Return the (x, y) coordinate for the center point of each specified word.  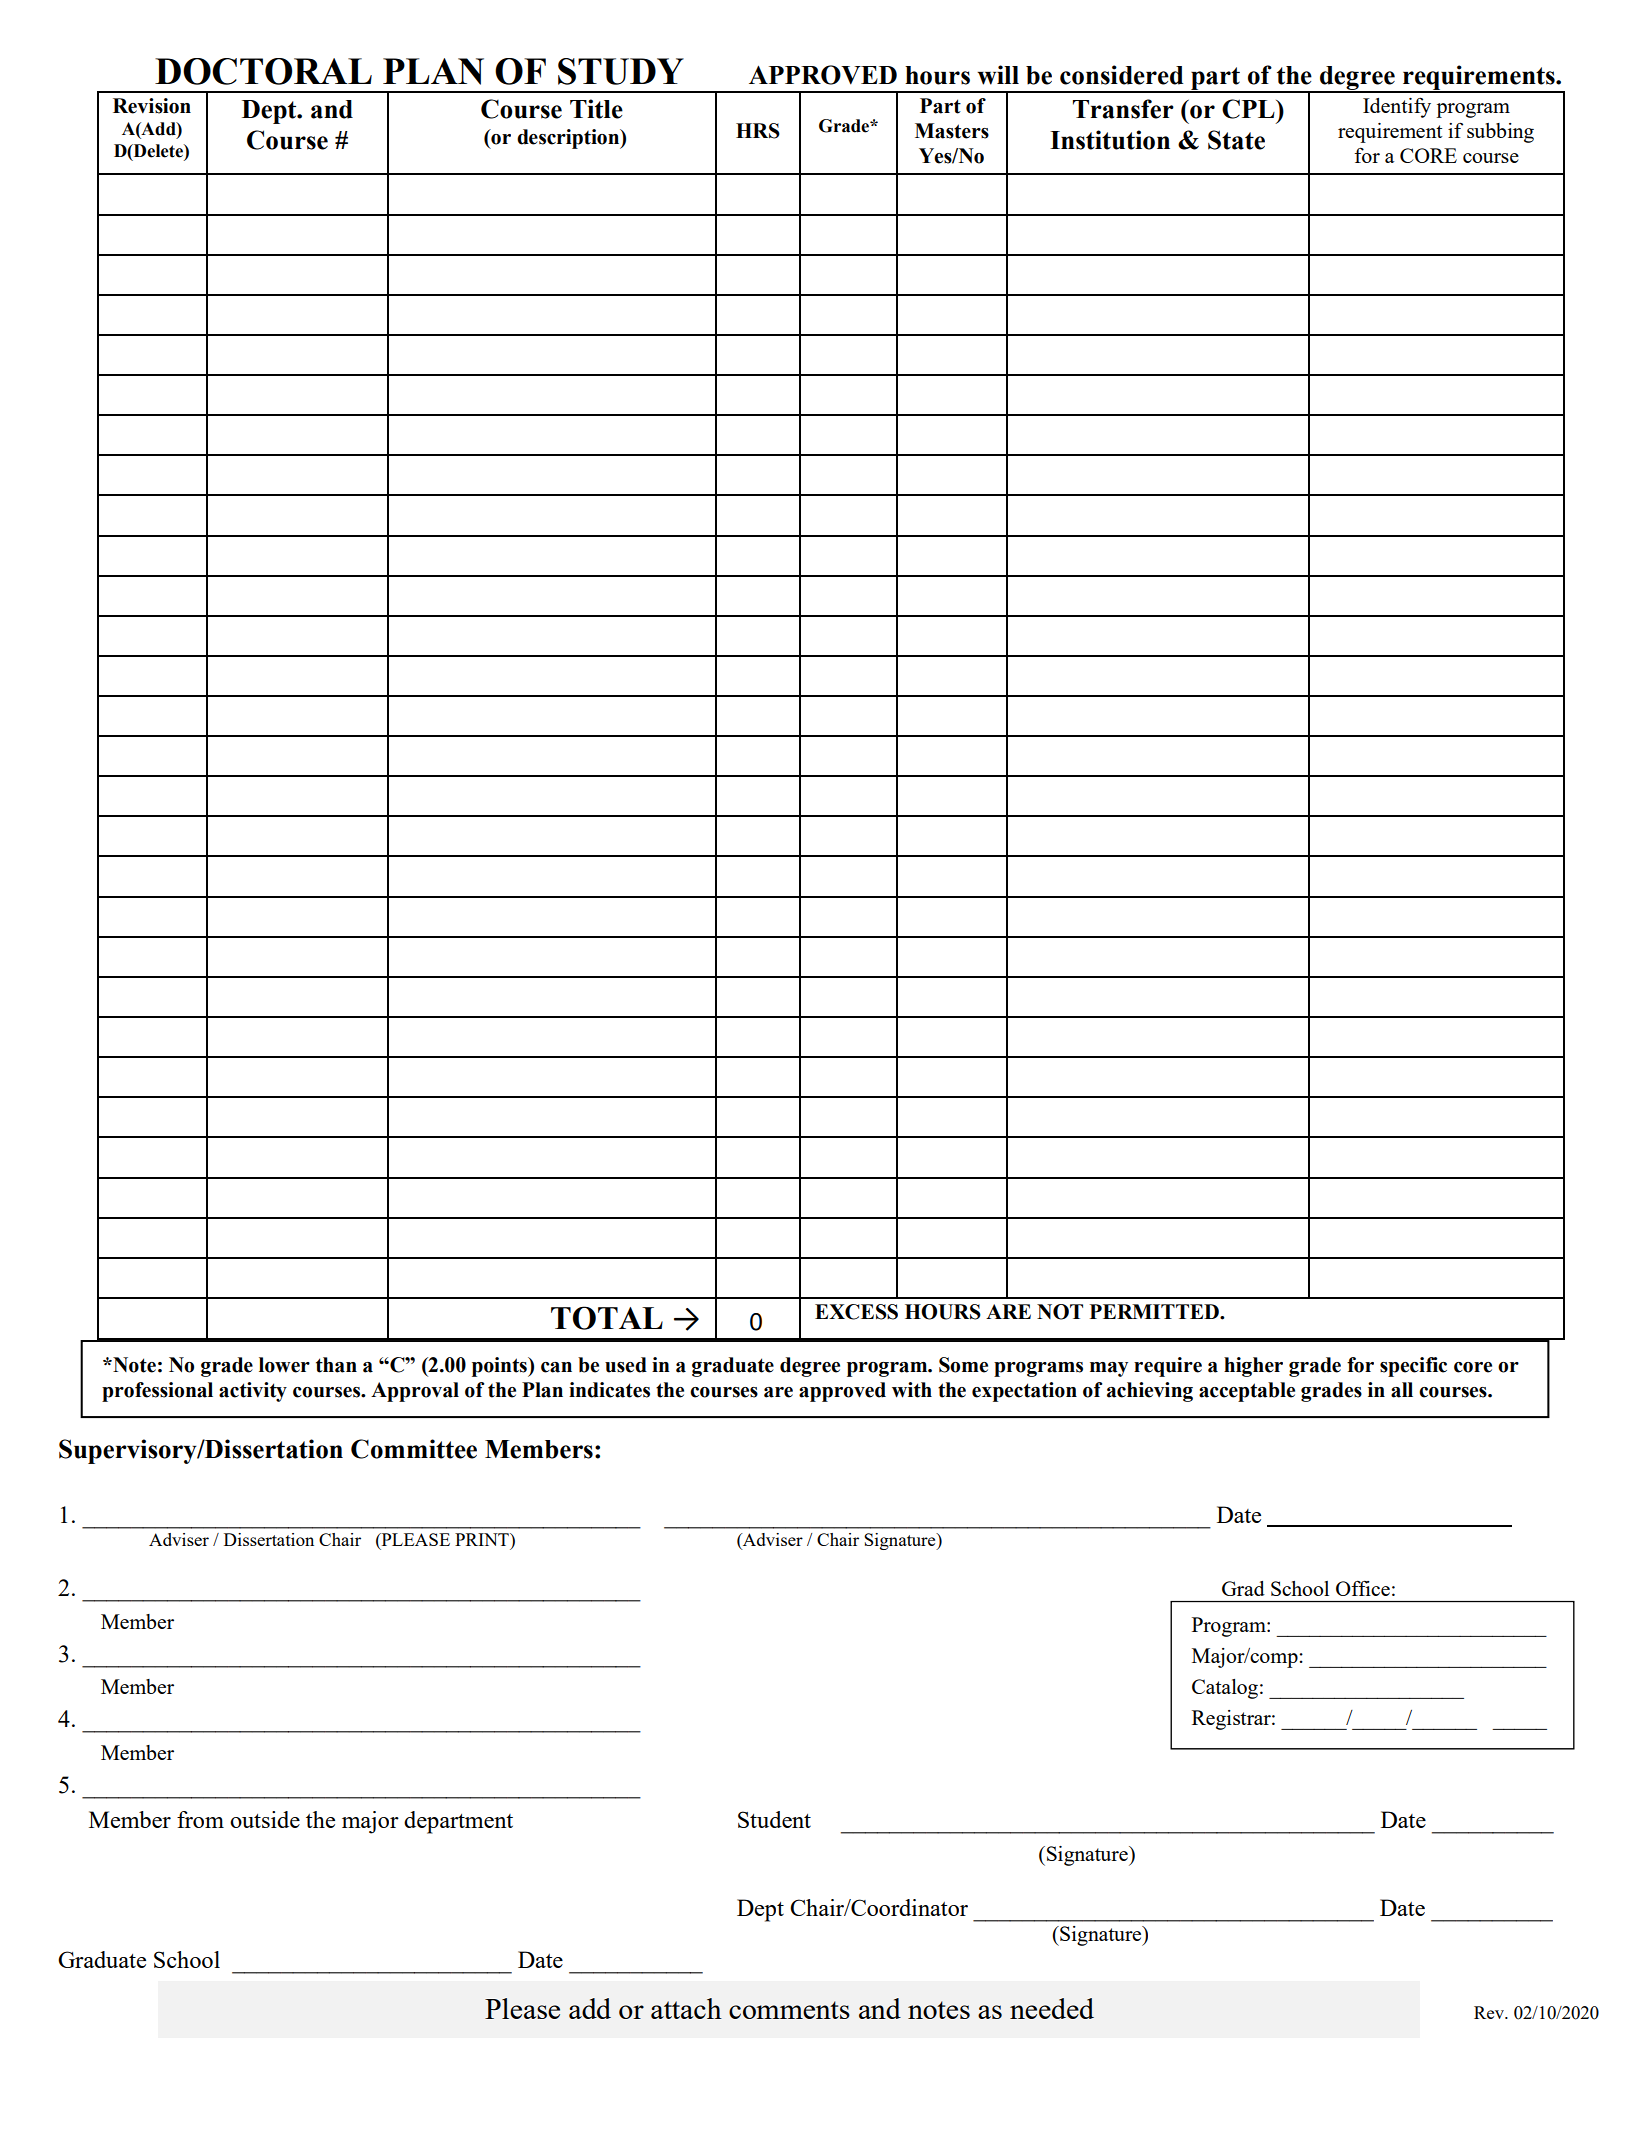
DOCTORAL (263, 71)
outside (265, 1819)
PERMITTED (1155, 1311)
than (336, 1365)
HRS (758, 131)
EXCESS (856, 1312)
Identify (1397, 107)
